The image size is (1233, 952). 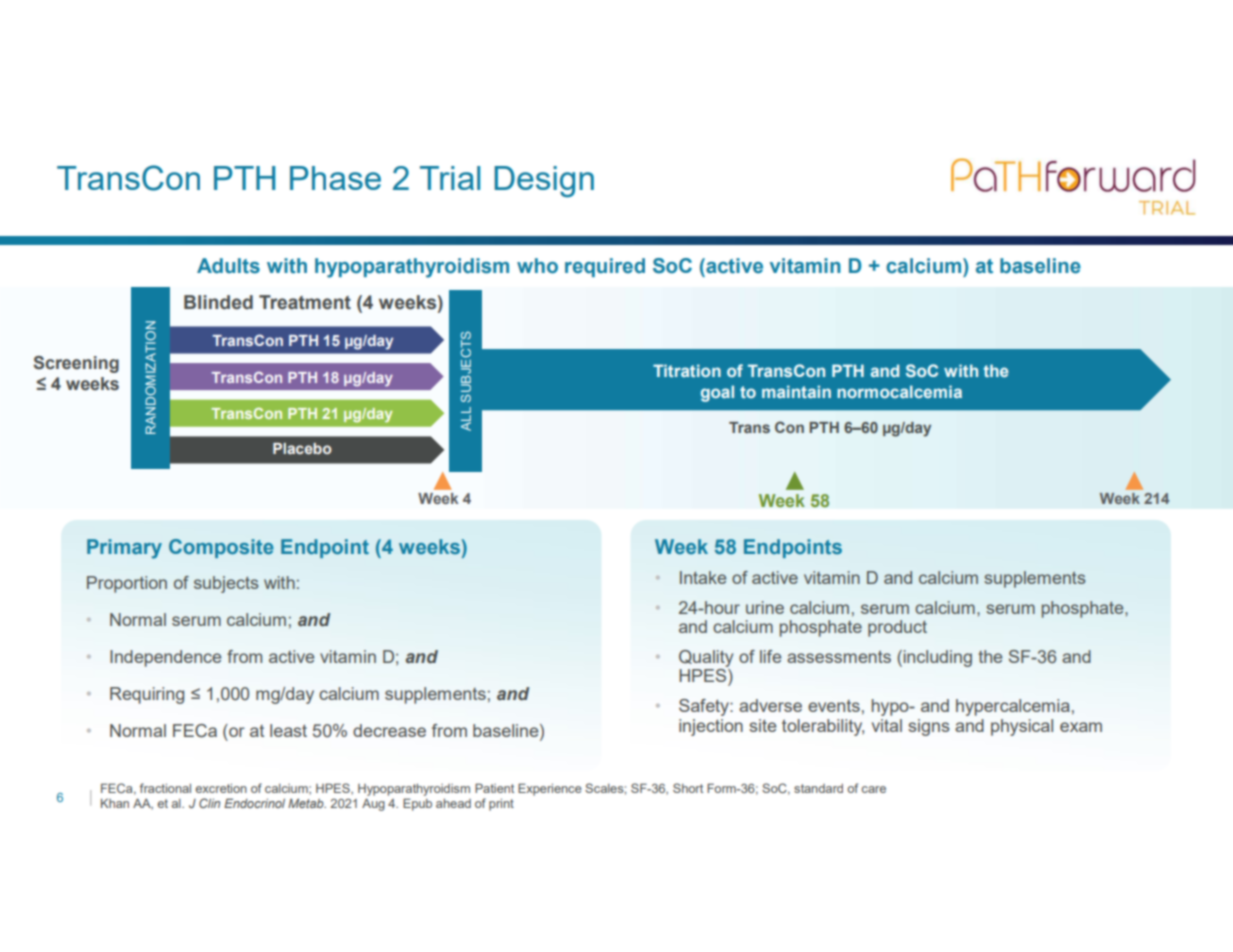 What do you see at coordinates (335, 178) in the document?
I see `Phase` at bounding box center [335, 178].
